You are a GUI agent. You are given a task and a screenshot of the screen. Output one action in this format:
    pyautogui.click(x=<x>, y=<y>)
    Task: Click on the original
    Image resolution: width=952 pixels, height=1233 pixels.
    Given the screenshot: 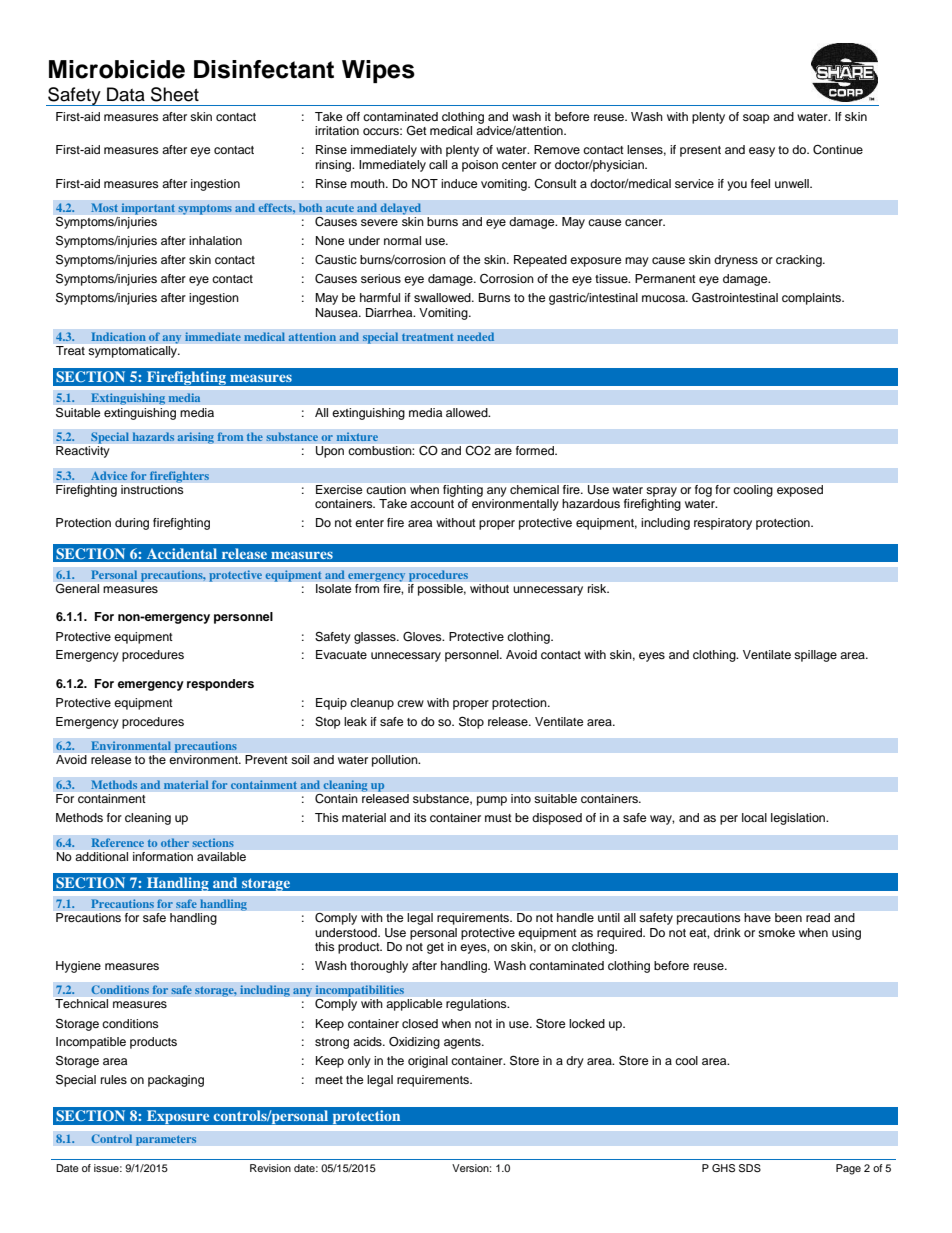 What is the action you would take?
    pyautogui.click(x=428, y=1062)
